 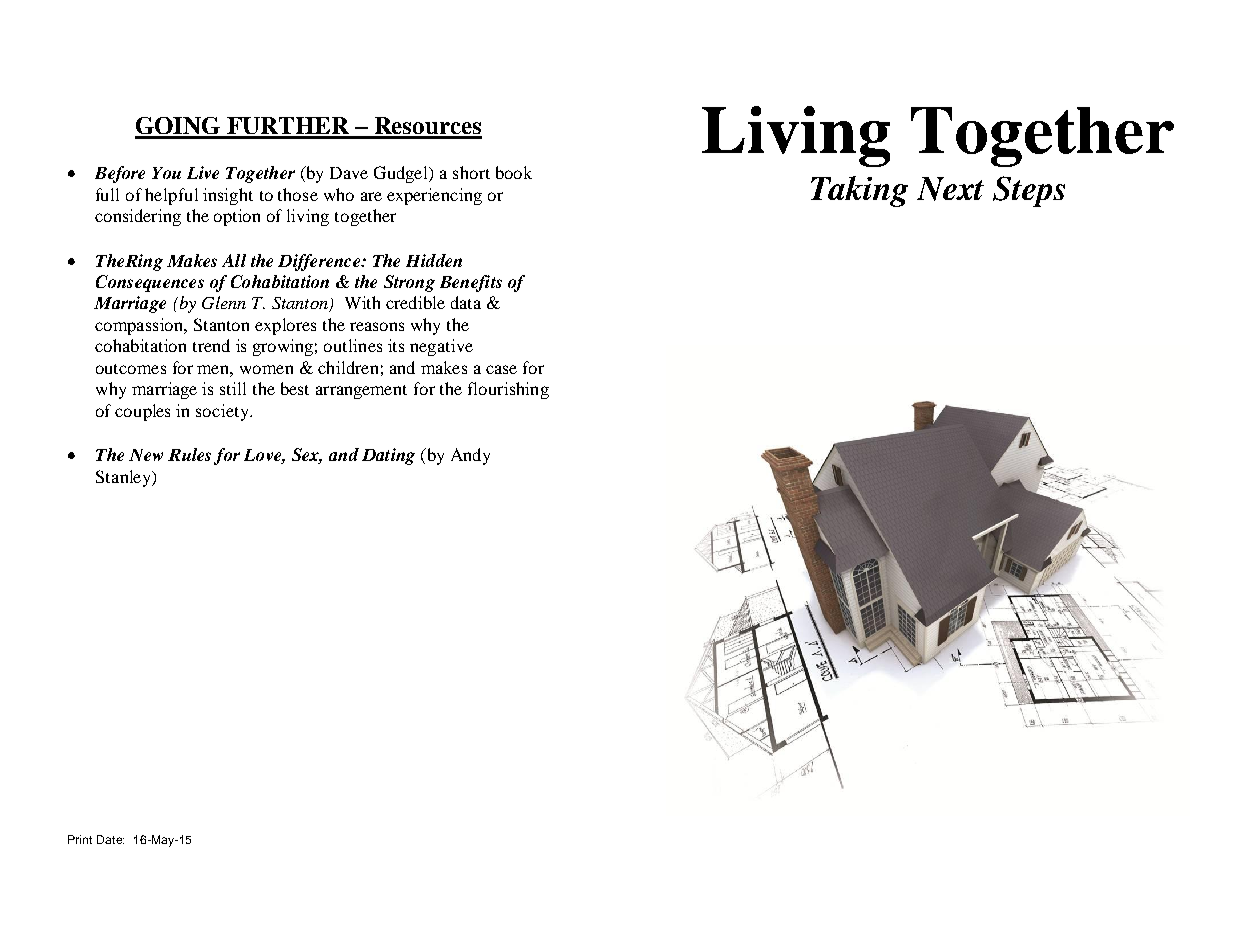 What do you see at coordinates (80, 839) in the page?
I see `Print` at bounding box center [80, 839].
